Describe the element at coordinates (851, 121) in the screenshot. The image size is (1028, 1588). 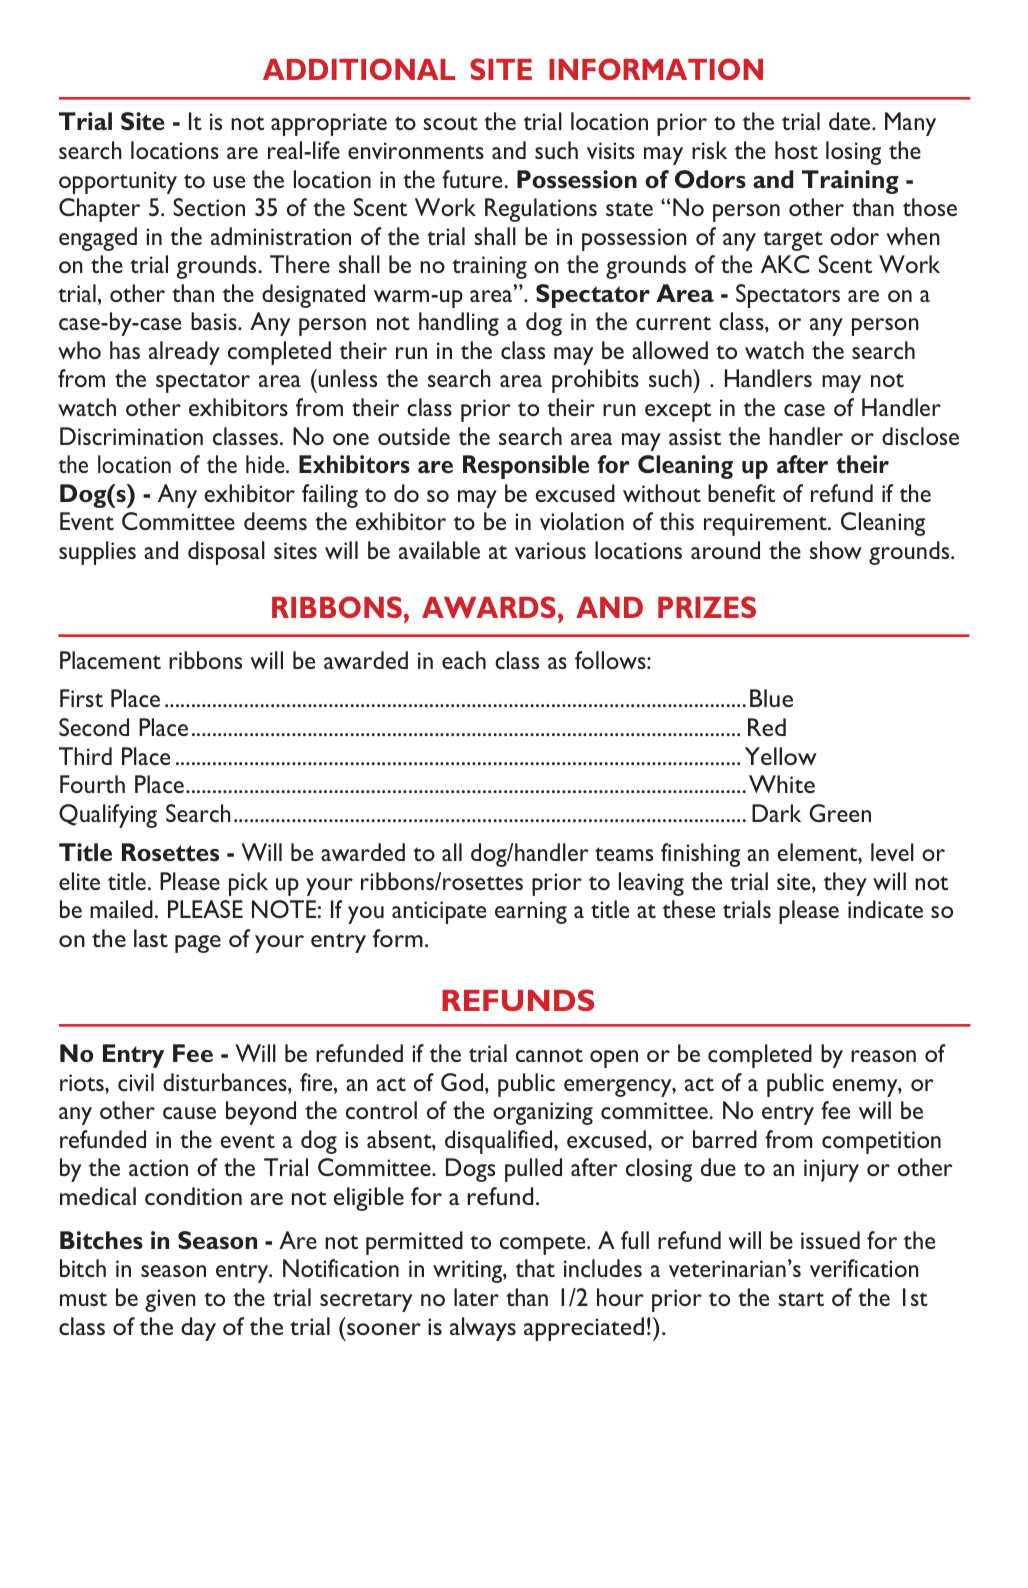
I see `date` at that location.
